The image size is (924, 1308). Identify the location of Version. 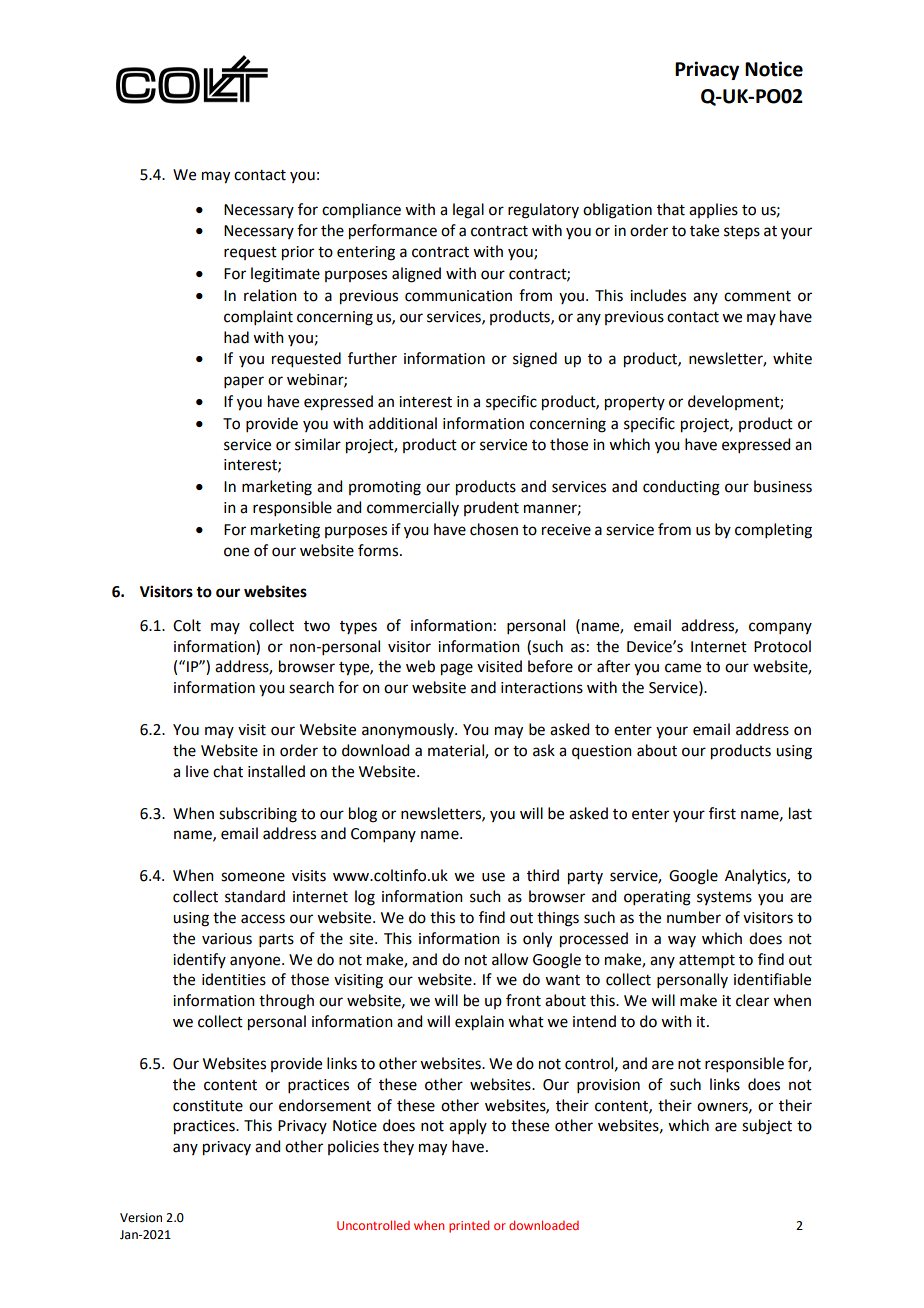
(141, 1218).
